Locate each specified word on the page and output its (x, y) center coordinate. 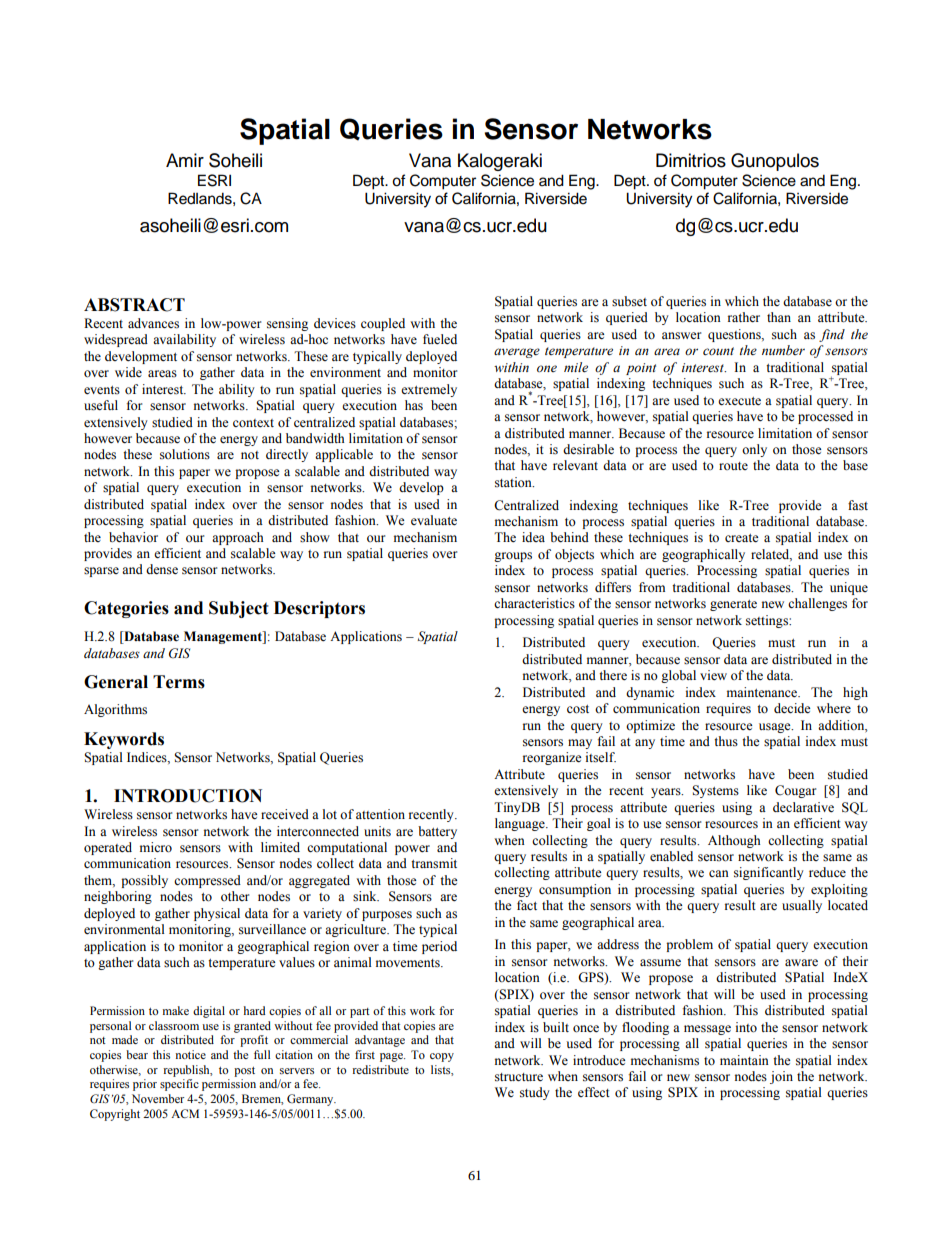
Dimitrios (691, 160)
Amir (185, 160)
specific (179, 1085)
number (783, 350)
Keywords (124, 740)
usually (802, 906)
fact (527, 905)
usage (776, 728)
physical (217, 914)
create (742, 538)
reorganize (552, 758)
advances (153, 323)
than (779, 317)
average (517, 353)
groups (513, 557)
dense (162, 569)
